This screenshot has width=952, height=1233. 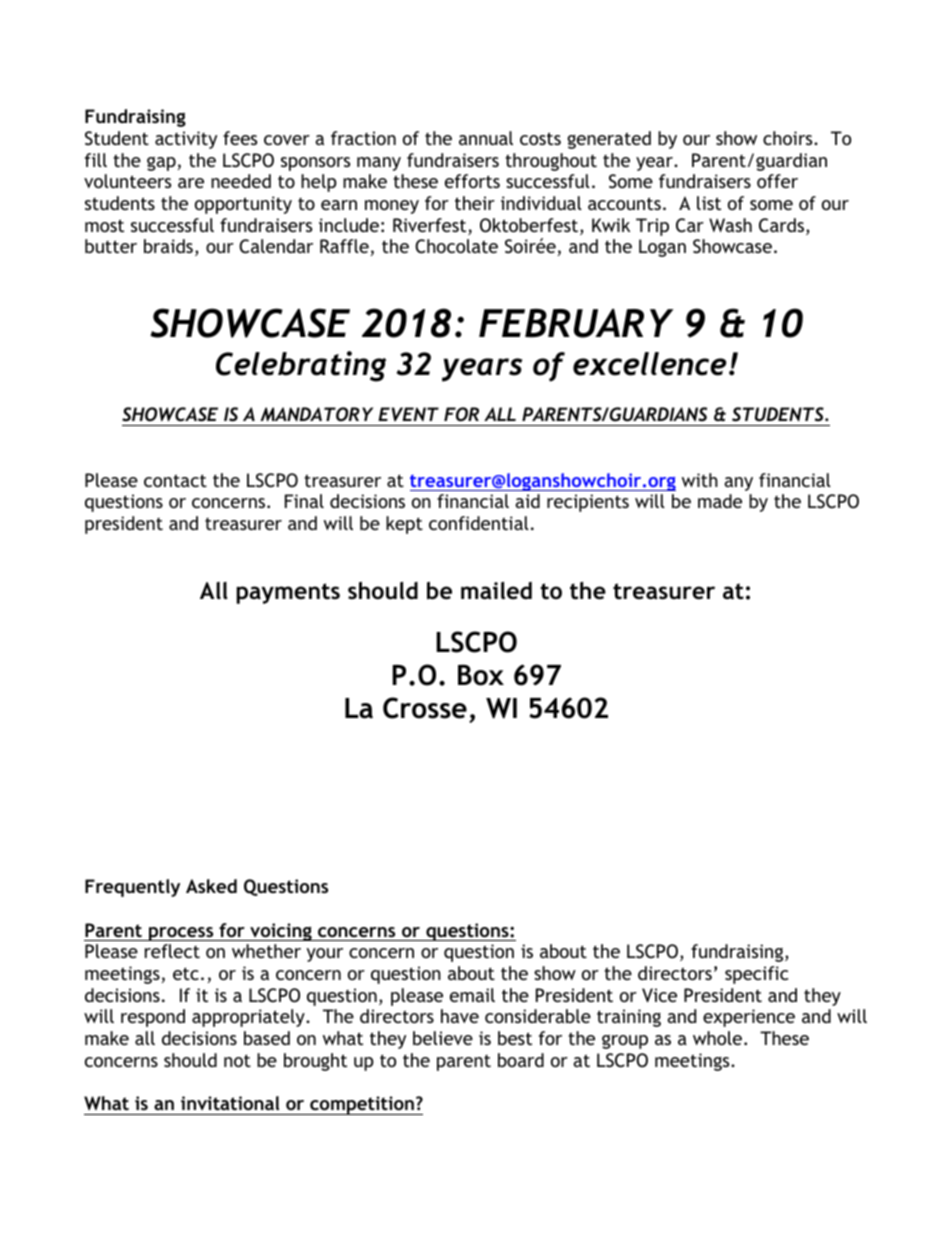 What do you see at coordinates (175, 480) in the screenshot?
I see `contact` at bounding box center [175, 480].
